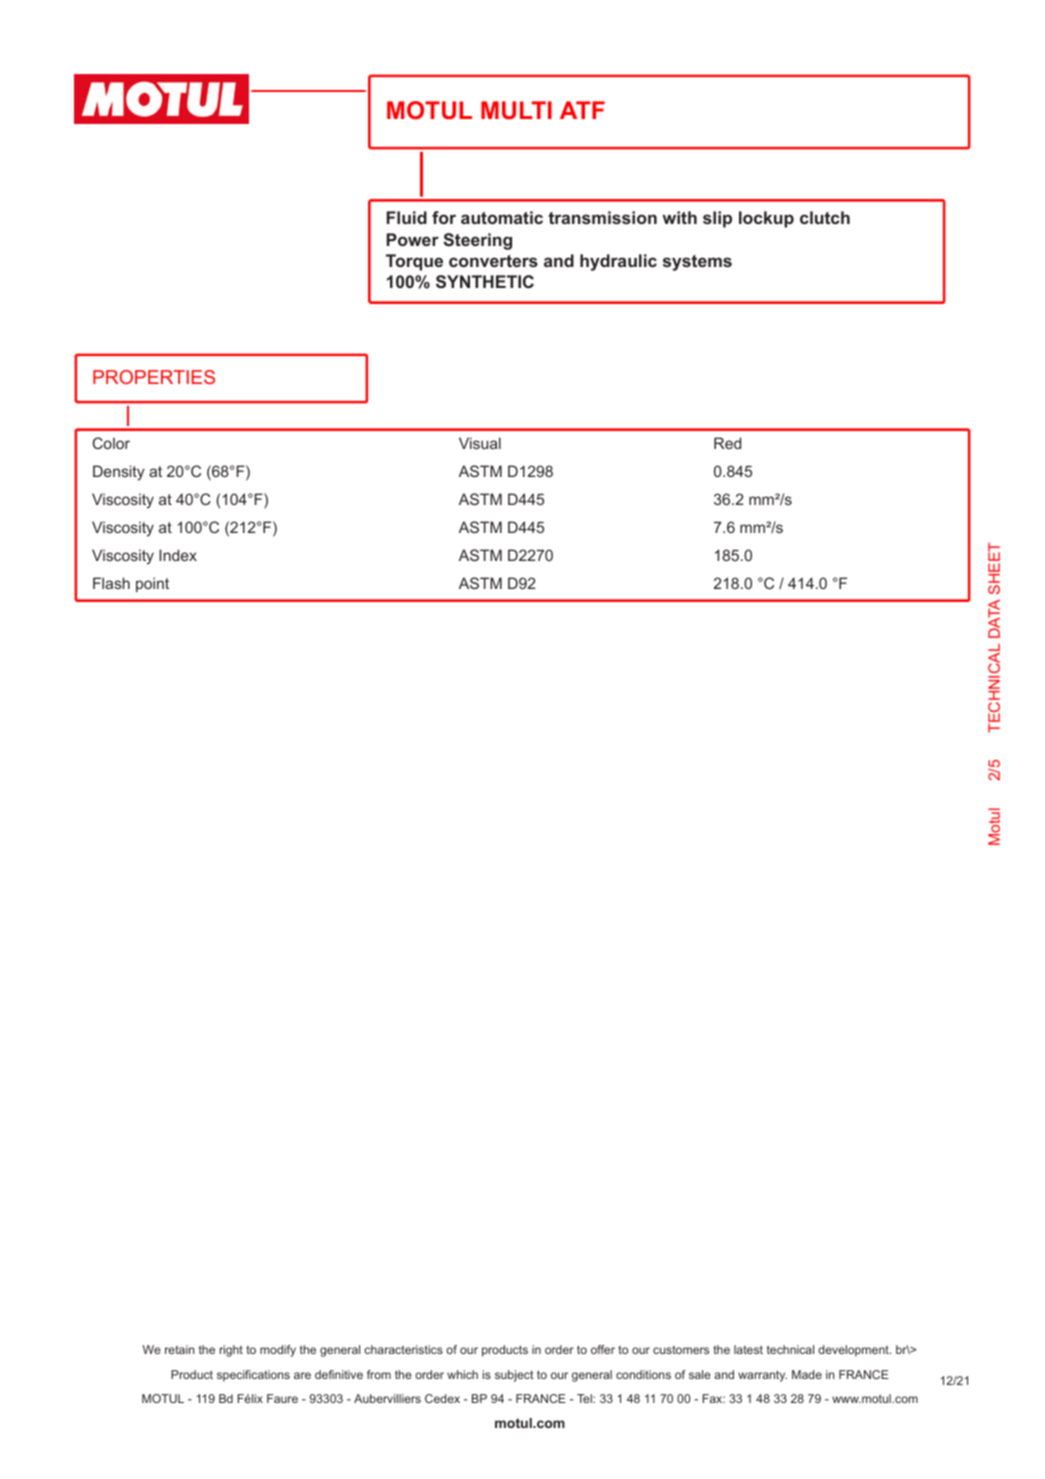  What do you see at coordinates (766, 219) in the screenshot?
I see `lockup` at bounding box center [766, 219].
